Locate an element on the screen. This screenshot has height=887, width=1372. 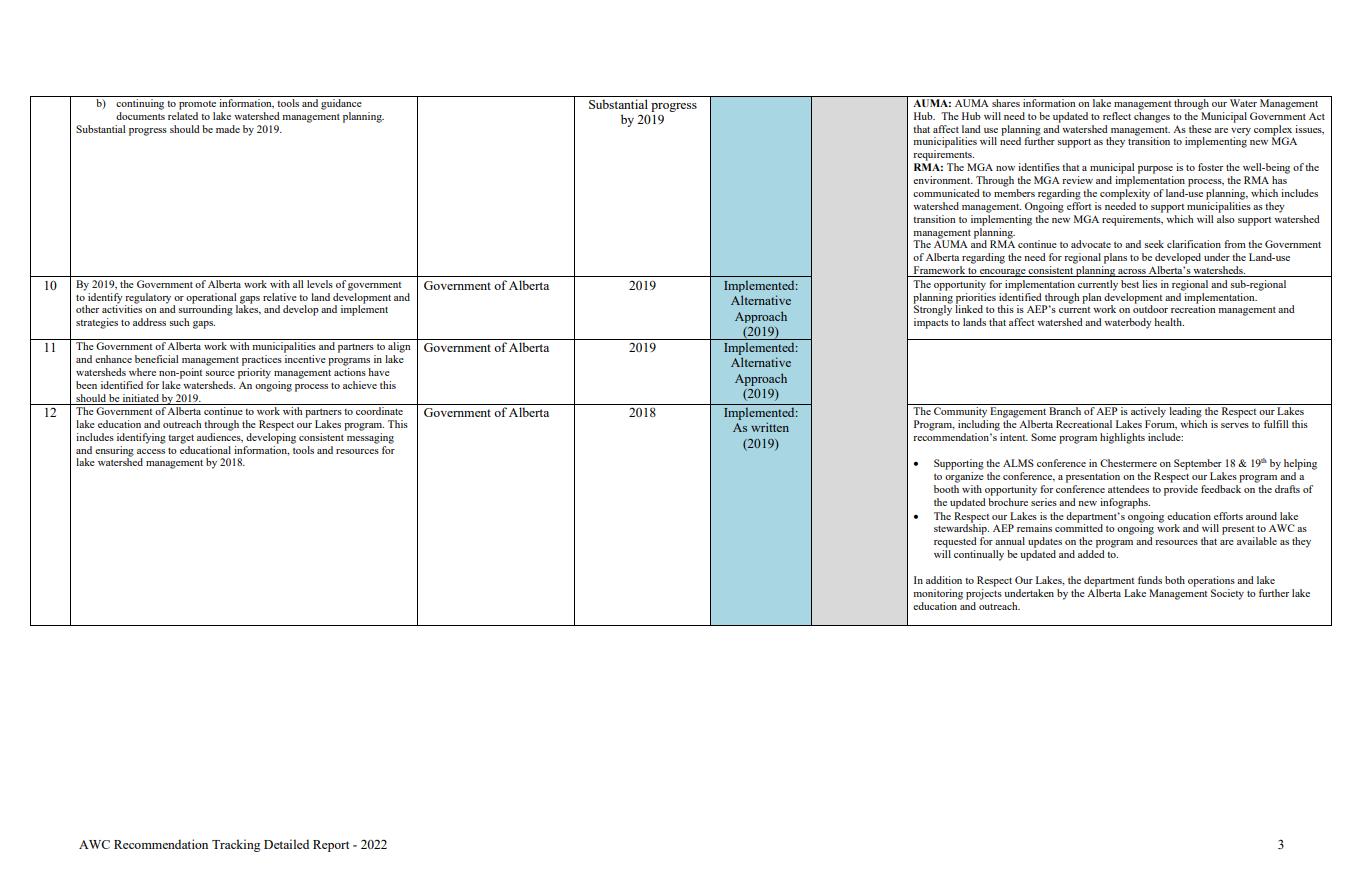
changes is located at coordinates (1152, 116).
